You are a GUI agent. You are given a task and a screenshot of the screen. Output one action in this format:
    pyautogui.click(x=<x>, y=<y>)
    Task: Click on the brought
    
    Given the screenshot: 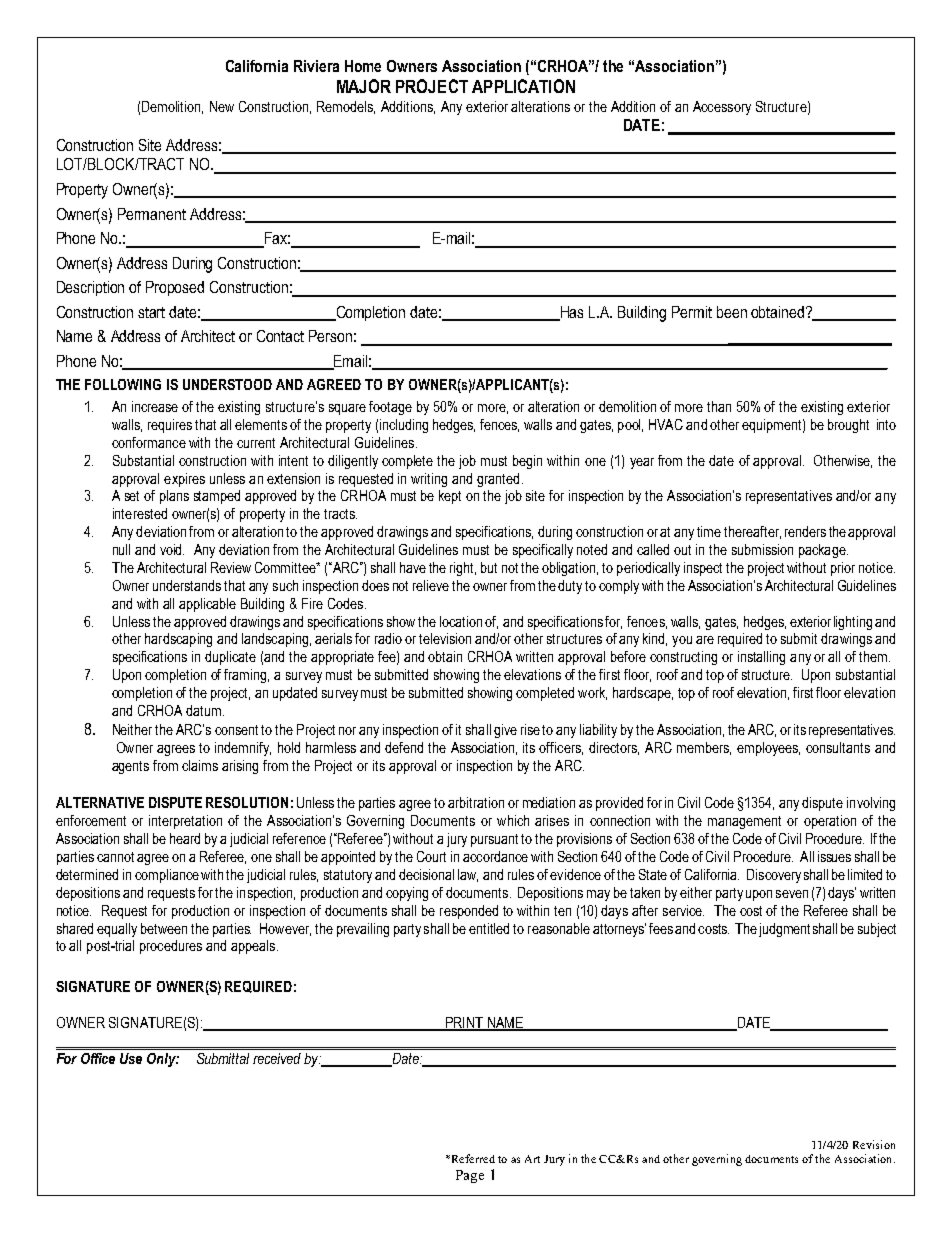 What is the action you would take?
    pyautogui.click(x=848, y=426)
